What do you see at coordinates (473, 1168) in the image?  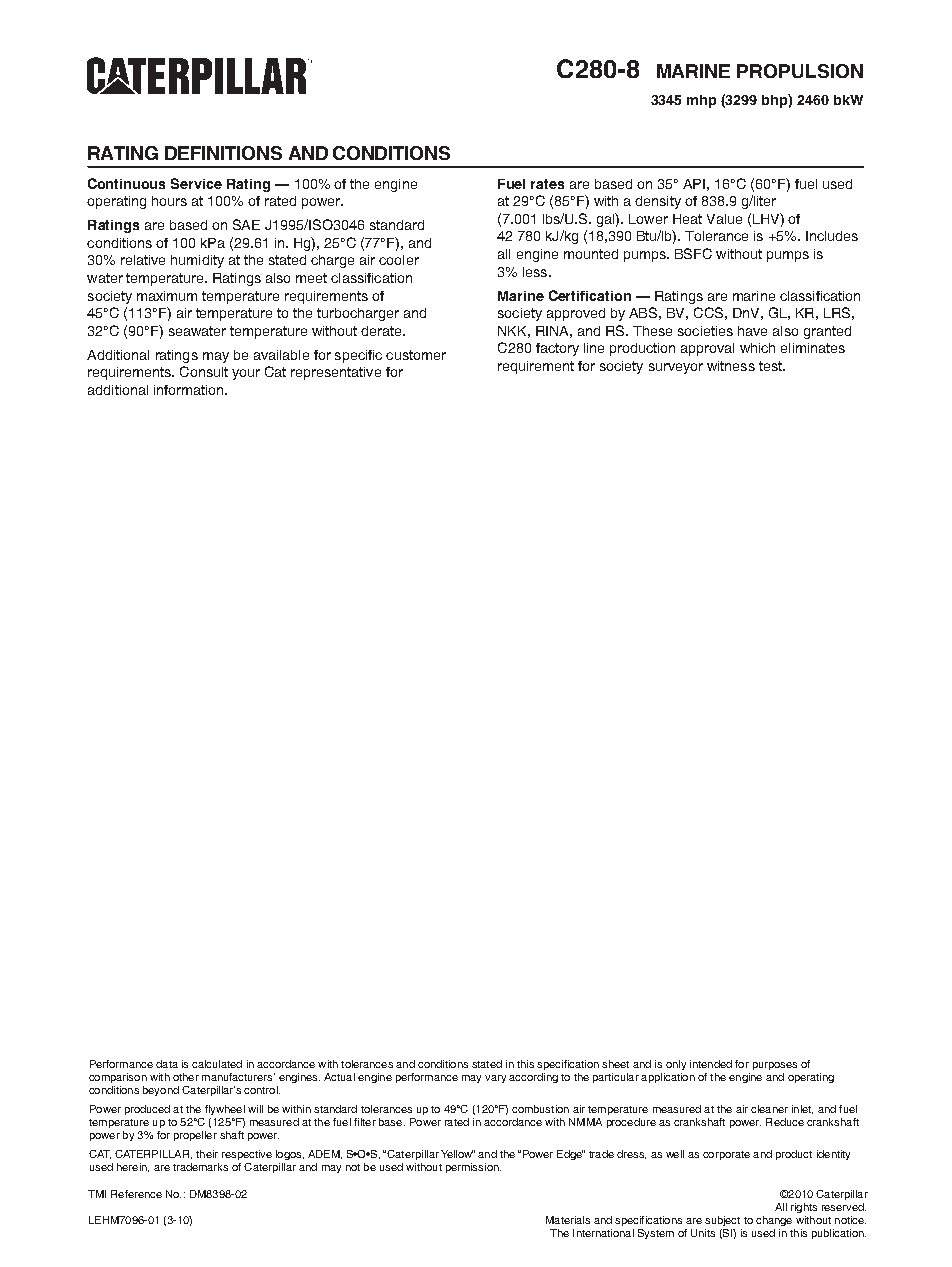 I see `permission` at bounding box center [473, 1168].
